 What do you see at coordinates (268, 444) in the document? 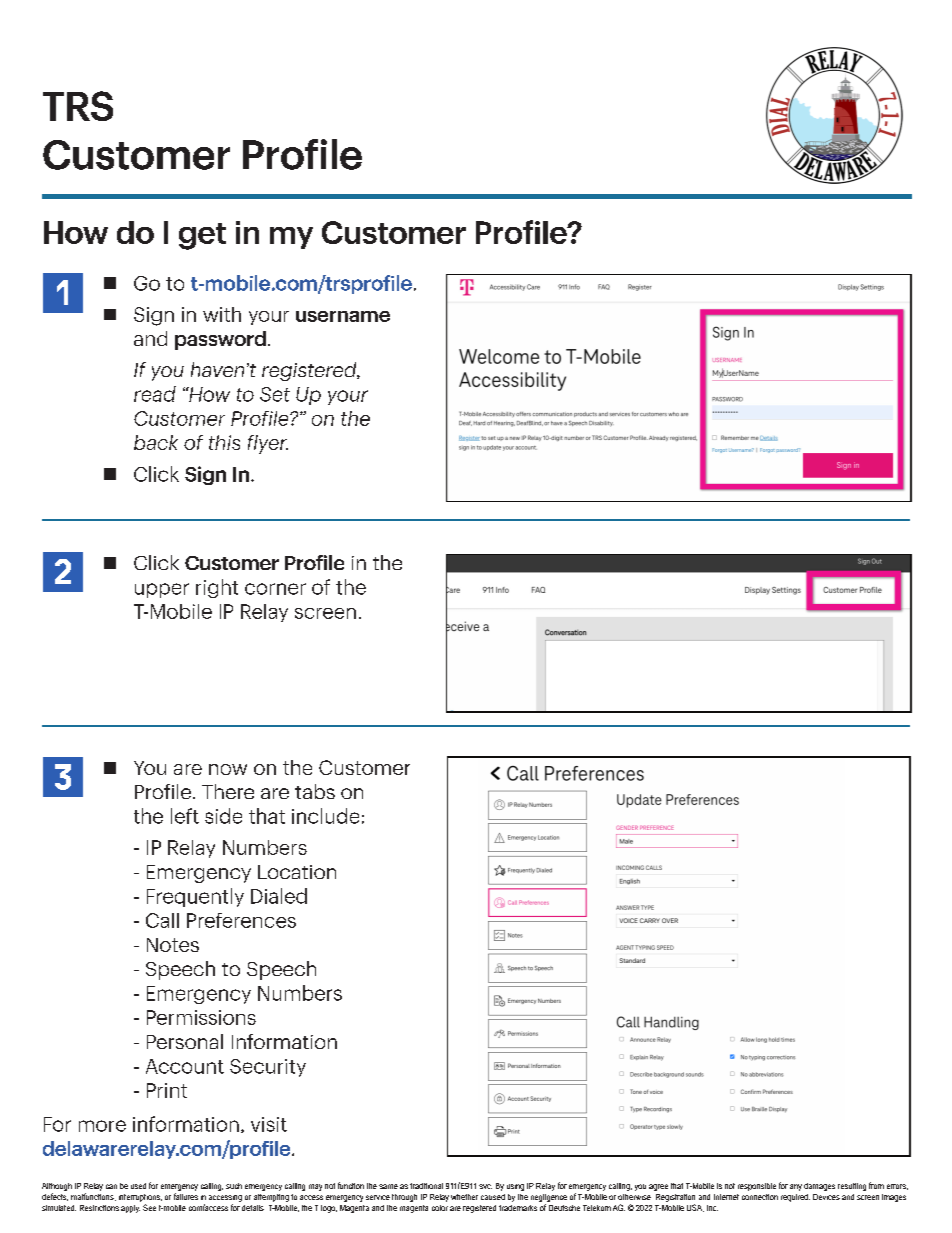
I see `flyer` at bounding box center [268, 444].
